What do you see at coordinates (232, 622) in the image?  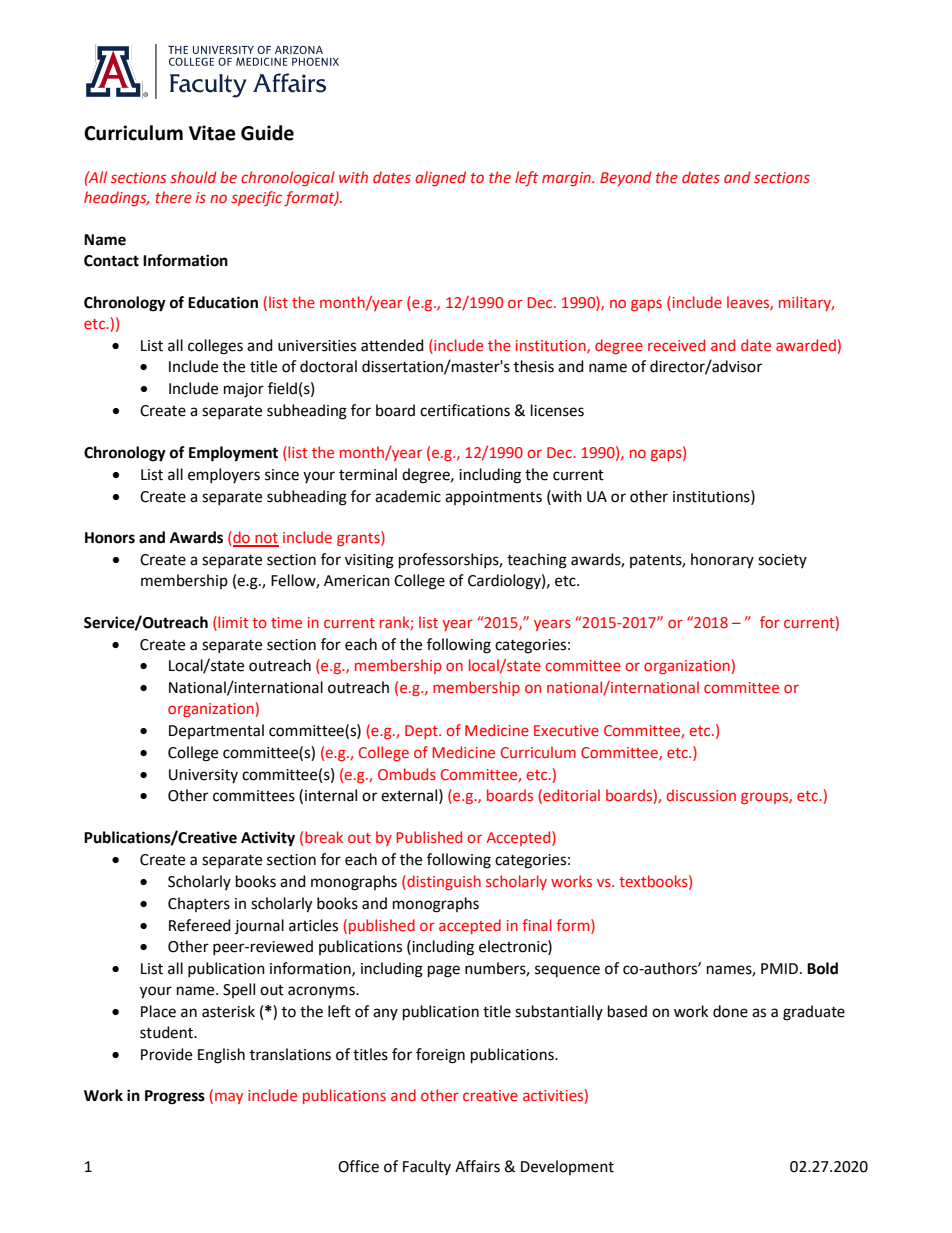 I see `limit` at bounding box center [232, 622].
